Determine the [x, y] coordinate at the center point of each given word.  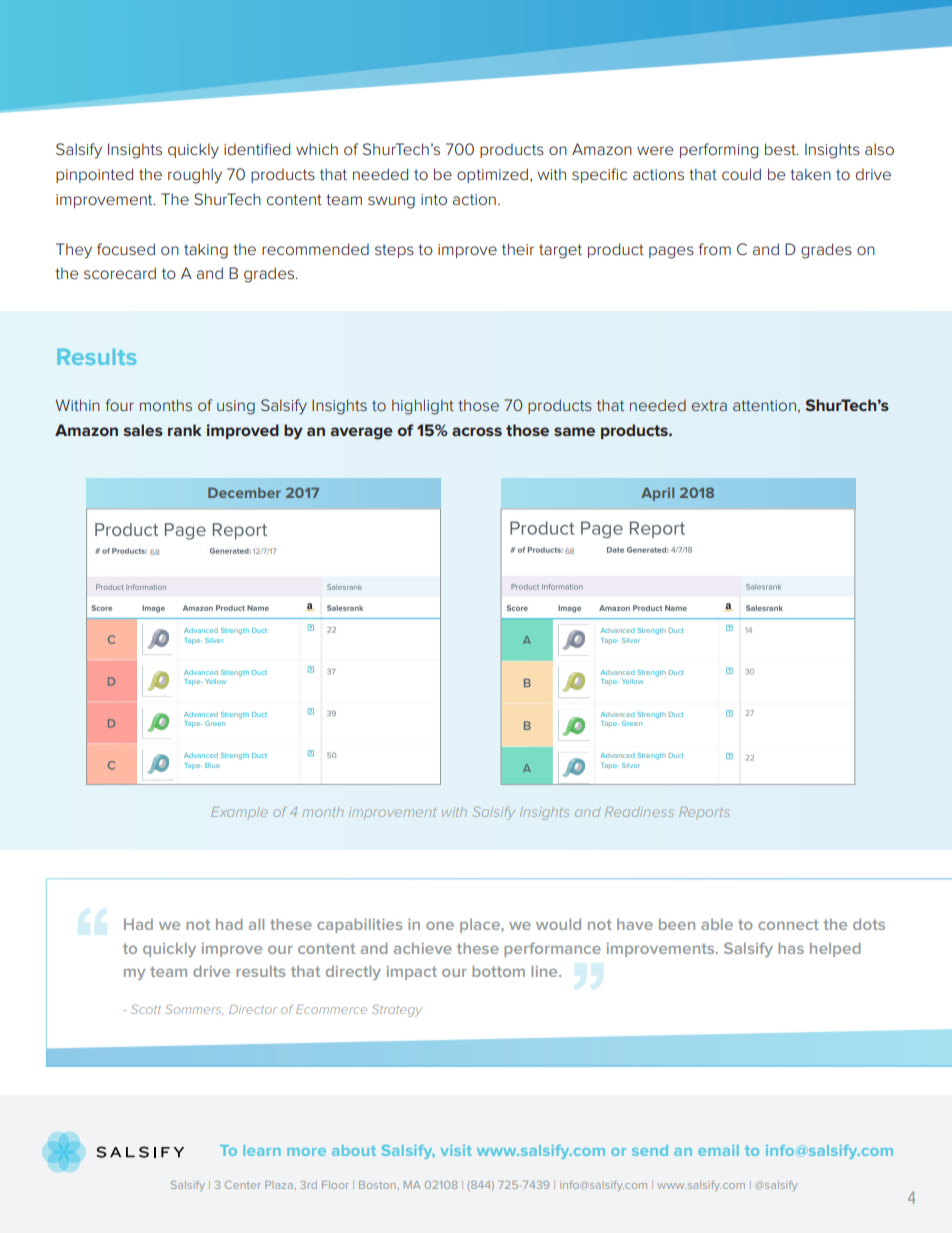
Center [243, 1185]
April [657, 494]
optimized [492, 175]
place [481, 926]
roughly [195, 176]
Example [239, 812]
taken [810, 174]
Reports [704, 813]
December [244, 492]
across [477, 431]
